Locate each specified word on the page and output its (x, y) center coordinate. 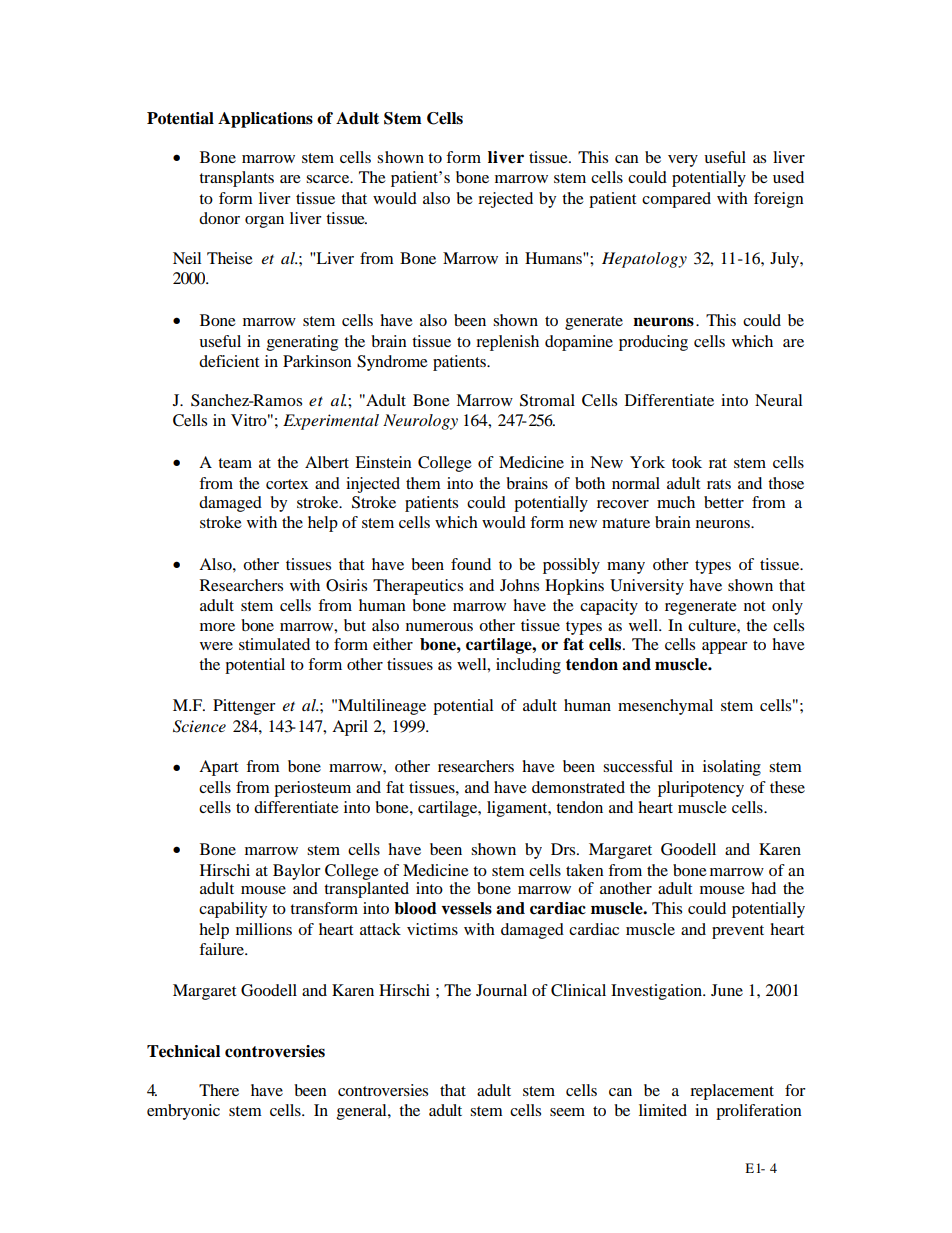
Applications (265, 120)
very (683, 161)
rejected (505, 200)
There (219, 1090)
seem (567, 1112)
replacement (732, 1092)
